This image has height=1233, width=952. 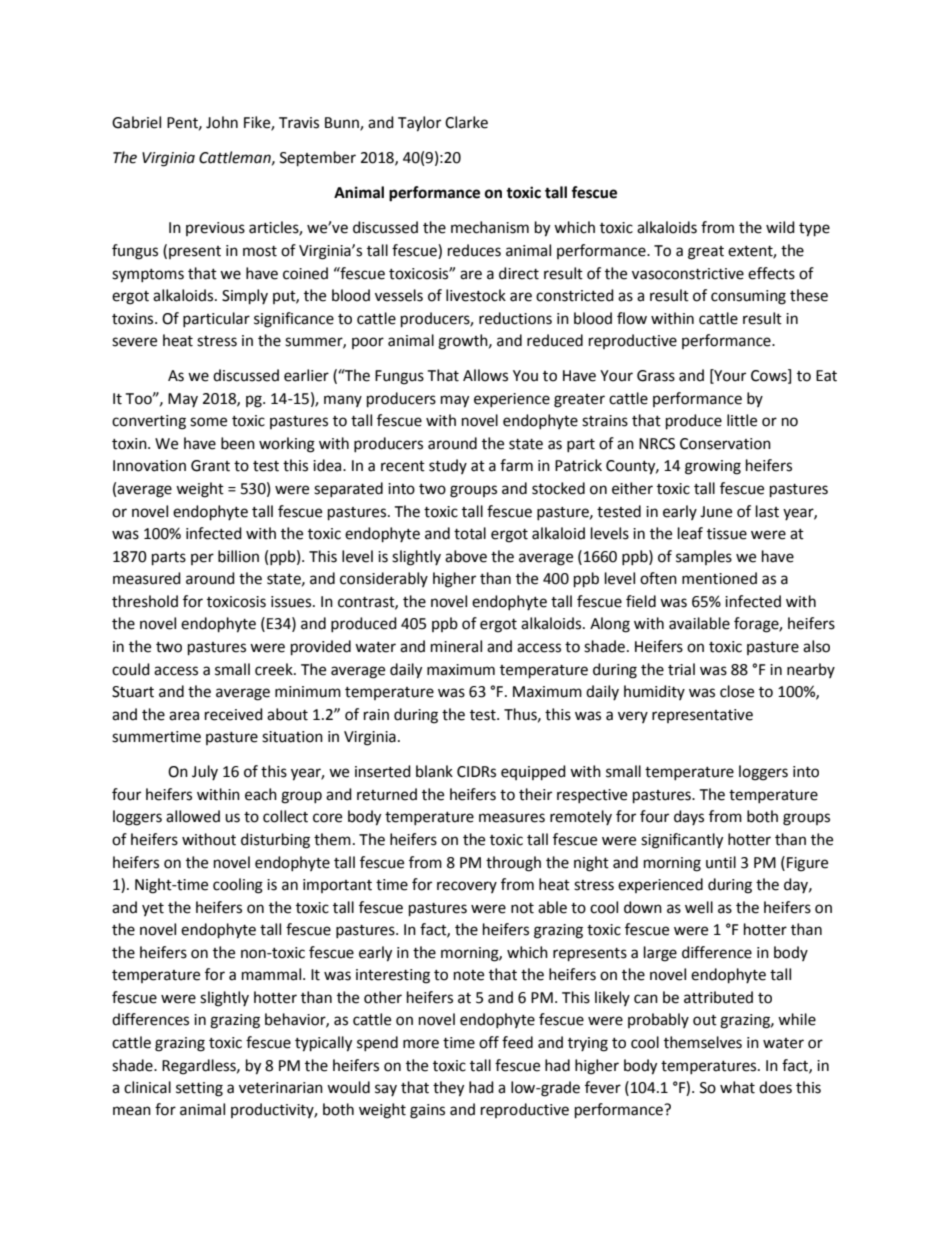 What do you see at coordinates (689, 817) in the image?
I see `days` at bounding box center [689, 817].
